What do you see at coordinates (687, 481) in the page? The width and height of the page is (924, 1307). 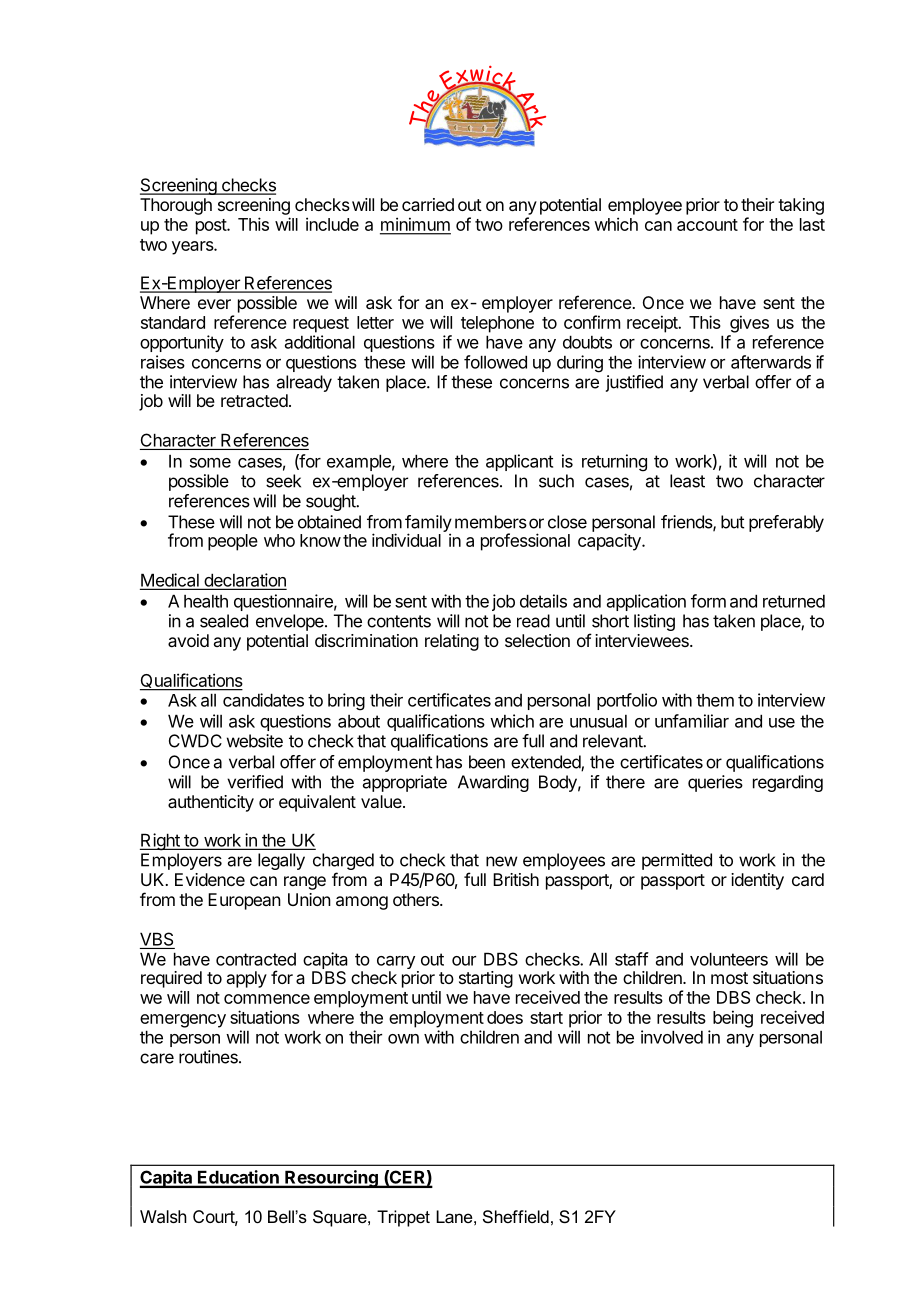 I see `least` at bounding box center [687, 481].
